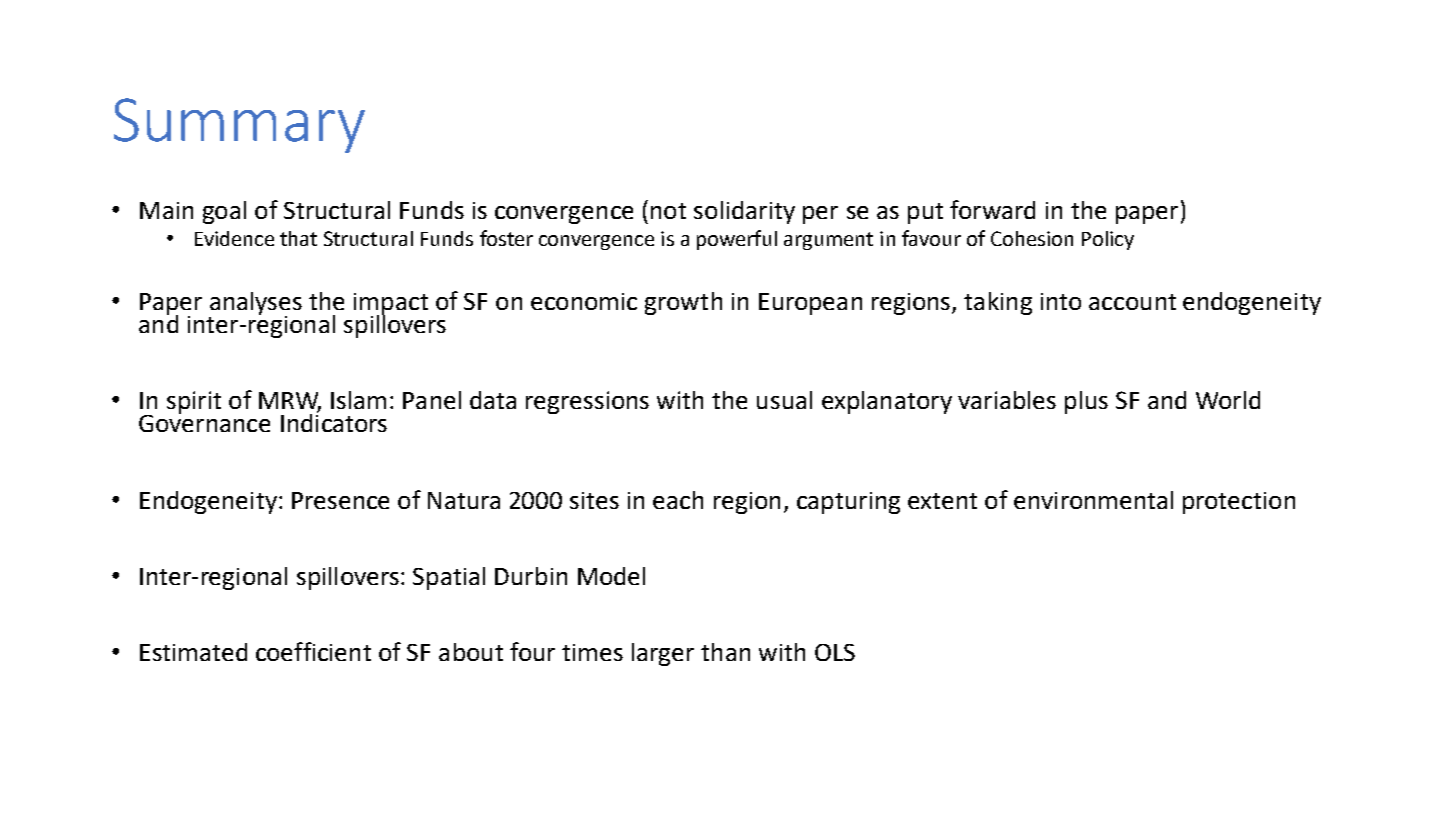  Describe the element at coordinates (1108, 240) in the document. I see `Policy` at that location.
